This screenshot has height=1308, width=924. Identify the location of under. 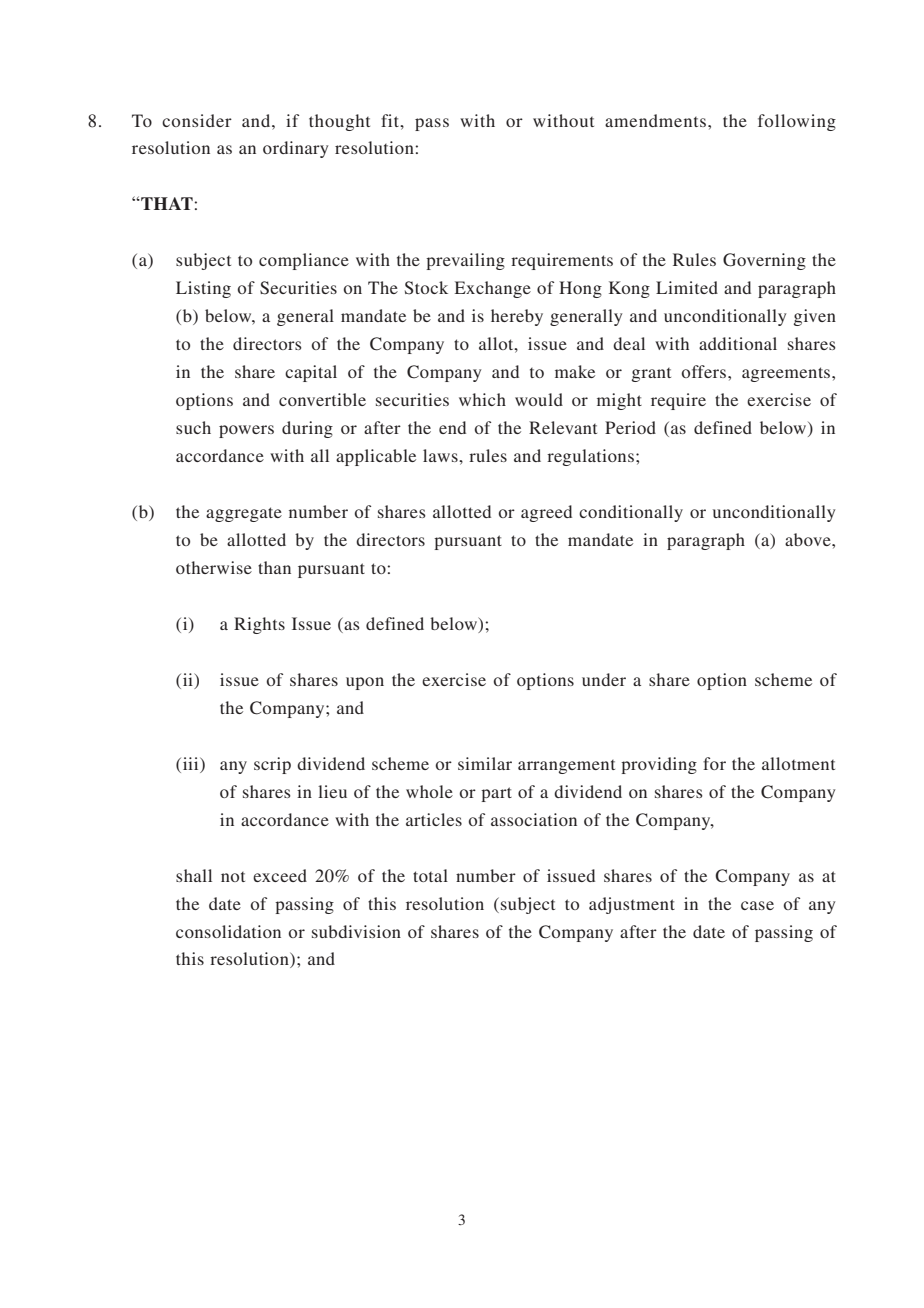
(604, 679).
